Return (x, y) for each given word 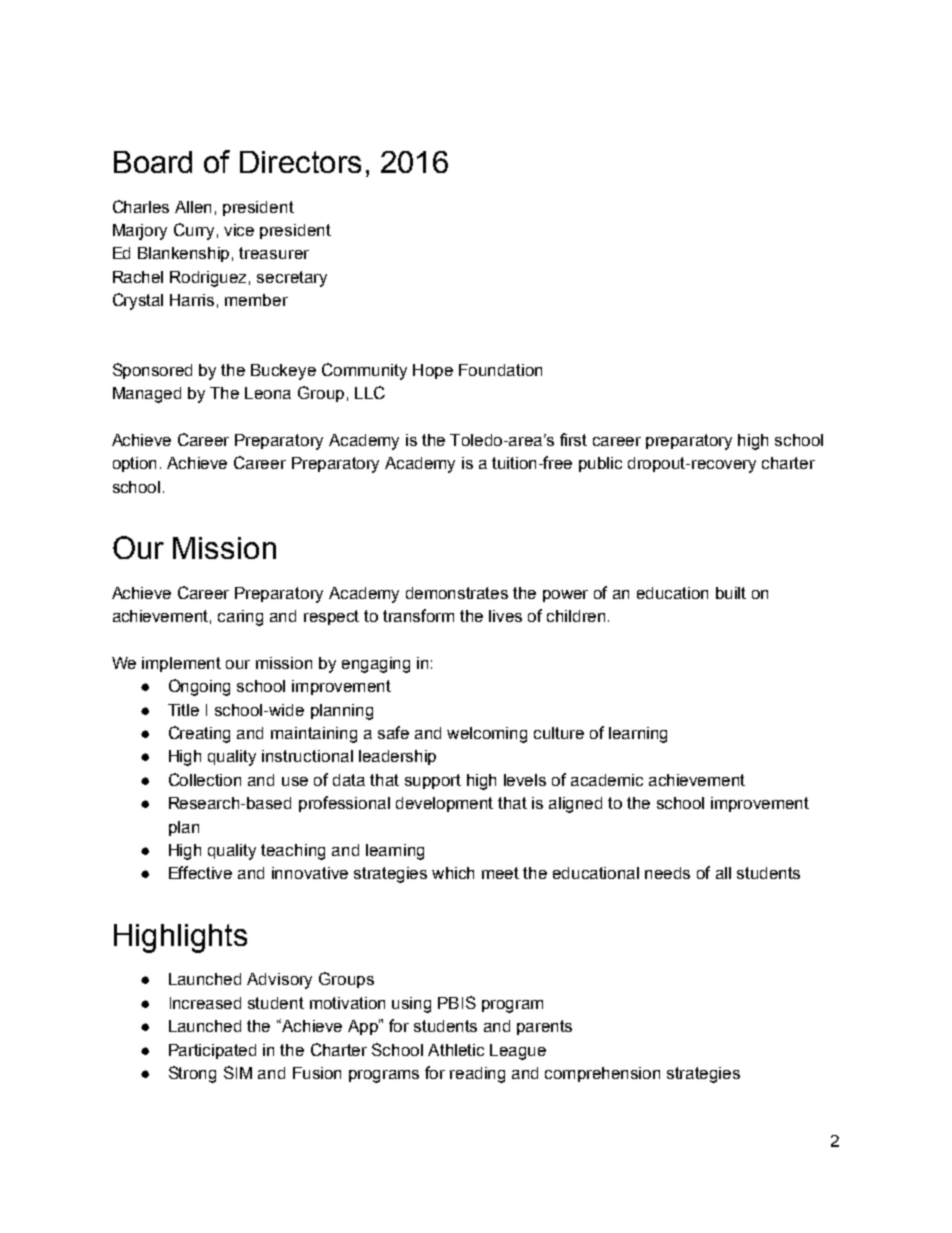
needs (667, 873)
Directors (300, 162)
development (444, 804)
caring (240, 618)
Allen (193, 207)
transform (418, 615)
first (573, 439)
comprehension (602, 1074)
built (731, 593)
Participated (212, 1051)
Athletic (456, 1050)
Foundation (500, 370)
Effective (200, 872)
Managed (147, 395)
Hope (433, 371)
